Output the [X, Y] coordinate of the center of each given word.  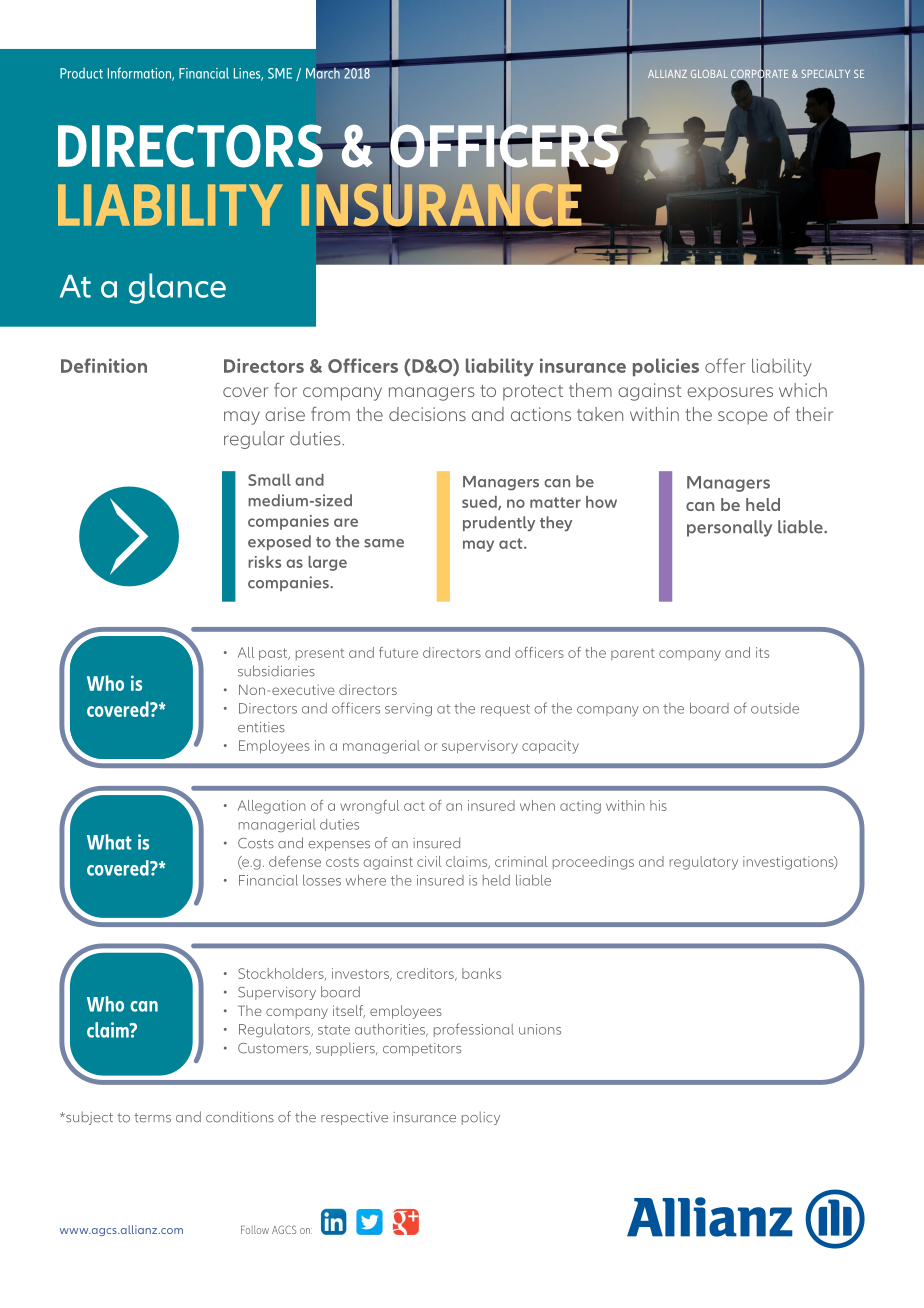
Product [81, 73]
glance [177, 288]
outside [775, 708]
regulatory [704, 863]
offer [725, 365]
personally [729, 528]
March [324, 72]
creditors [426, 974]
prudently [499, 524]
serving [408, 709]
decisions [427, 414]
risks [264, 562]
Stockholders [282, 974]
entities [261, 727]
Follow [255, 1229]
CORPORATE [759, 74]
